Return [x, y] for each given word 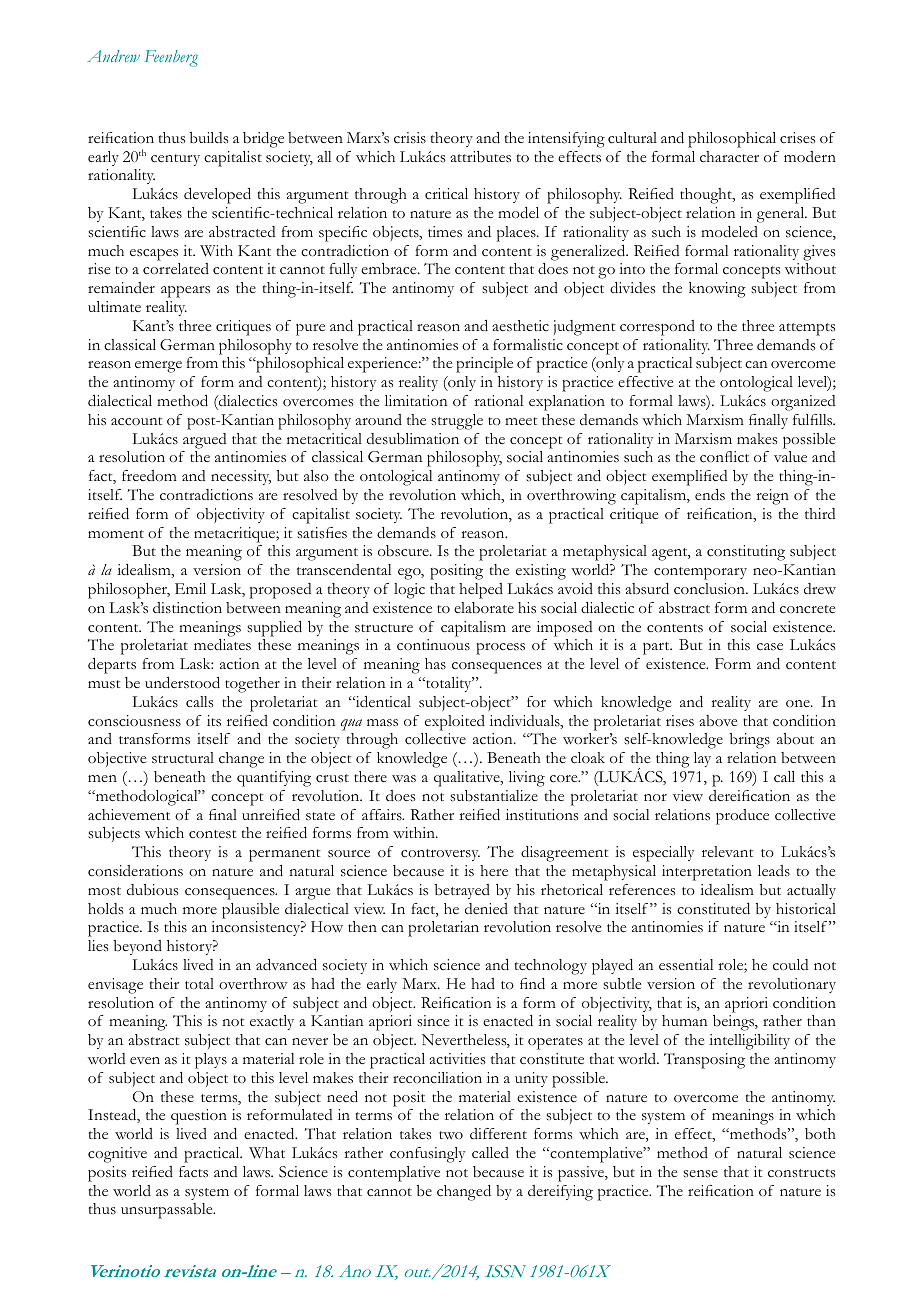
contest [212, 834]
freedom [149, 475]
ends [710, 495]
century [175, 160]
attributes [480, 157]
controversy [440, 855]
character [729, 157]
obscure [404, 551]
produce [742, 817]
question [199, 1117]
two [451, 1135]
